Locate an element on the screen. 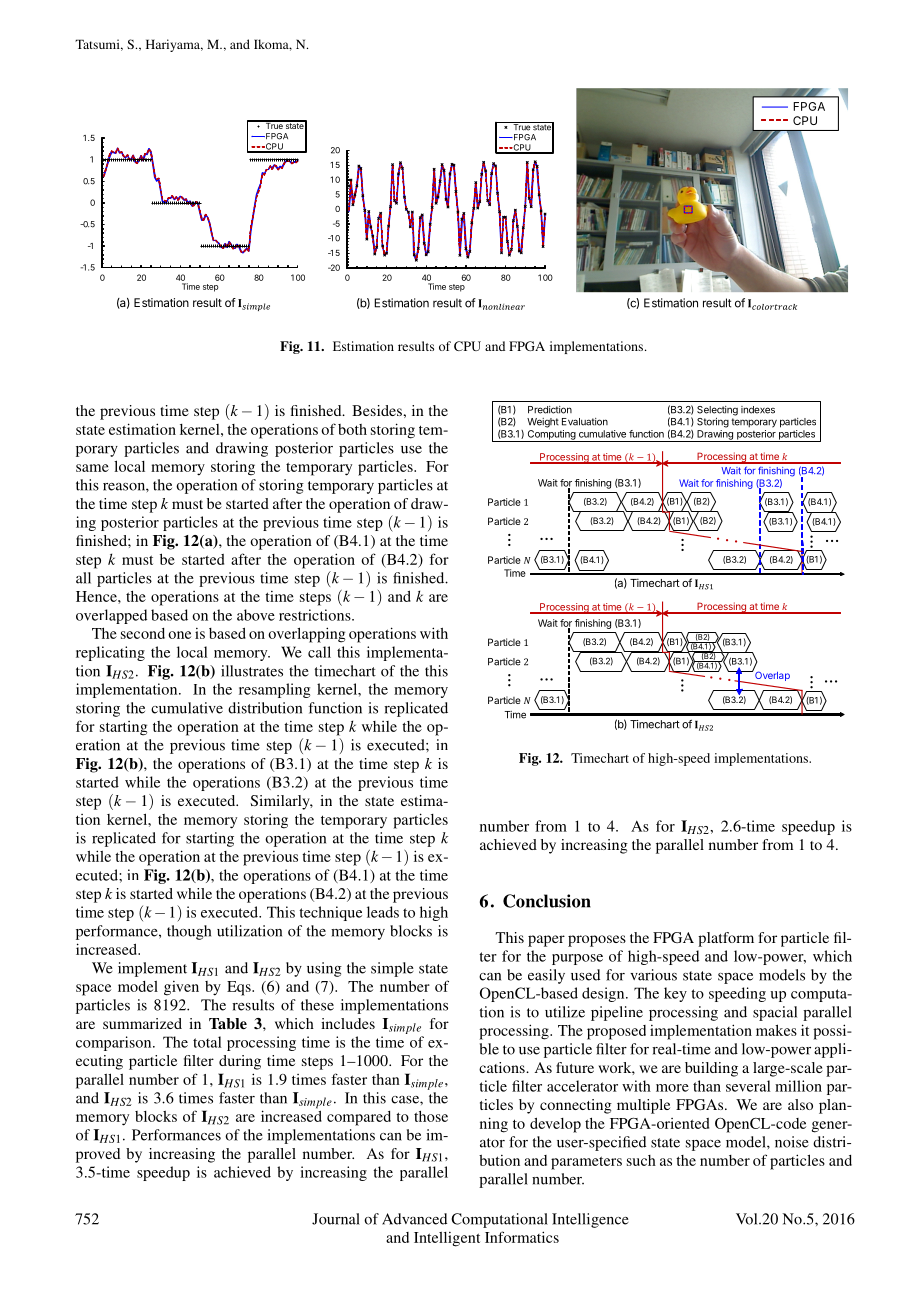  includes is located at coordinates (348, 1023).
